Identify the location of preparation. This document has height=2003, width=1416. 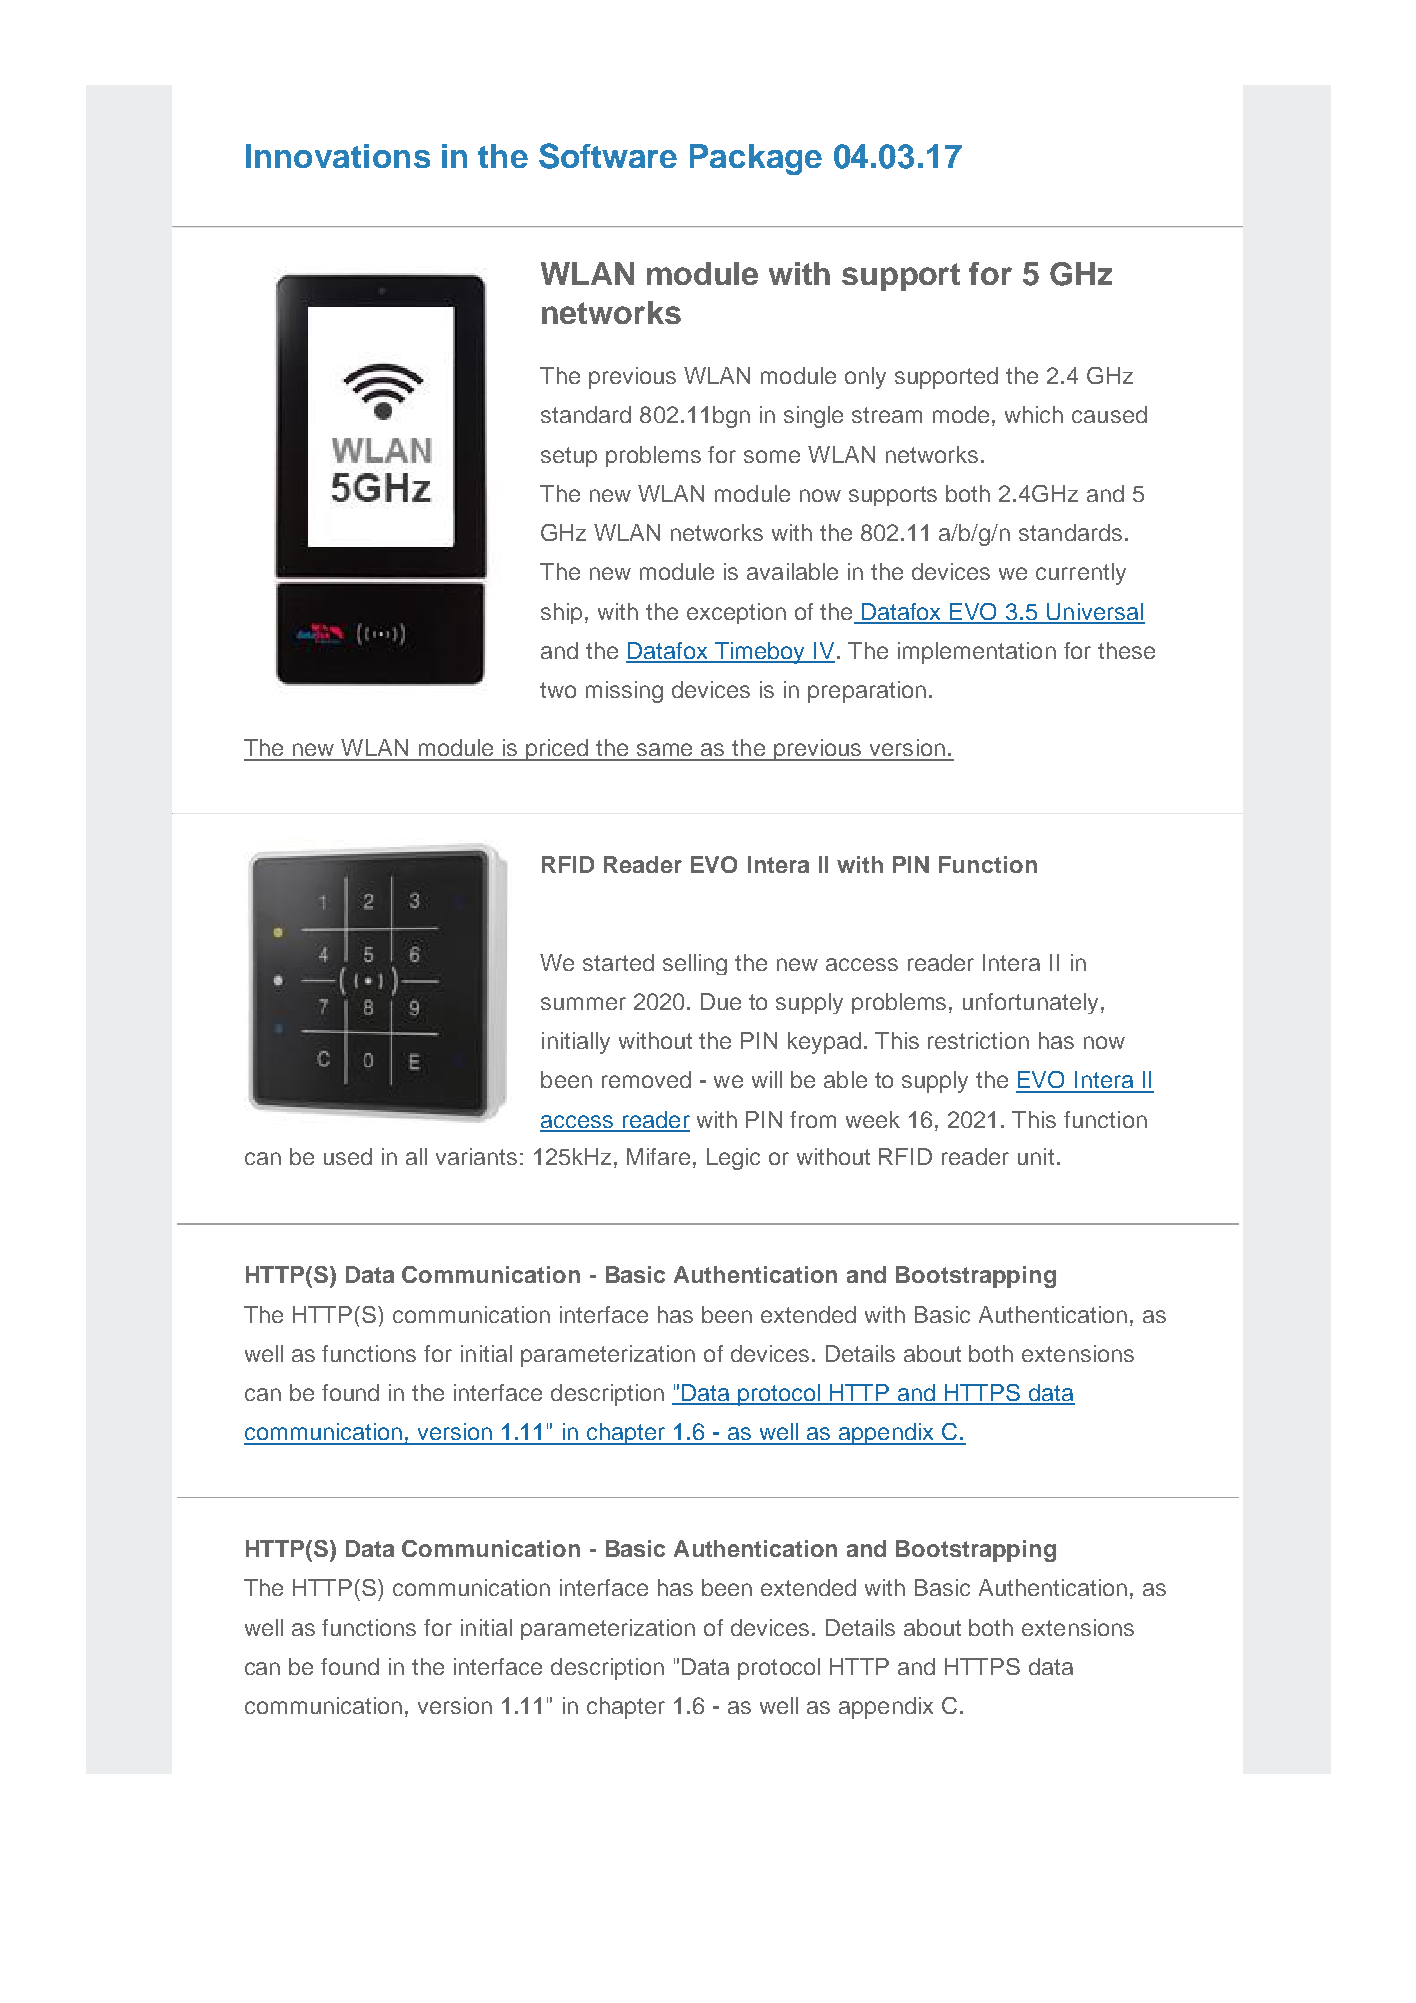
(867, 692).
